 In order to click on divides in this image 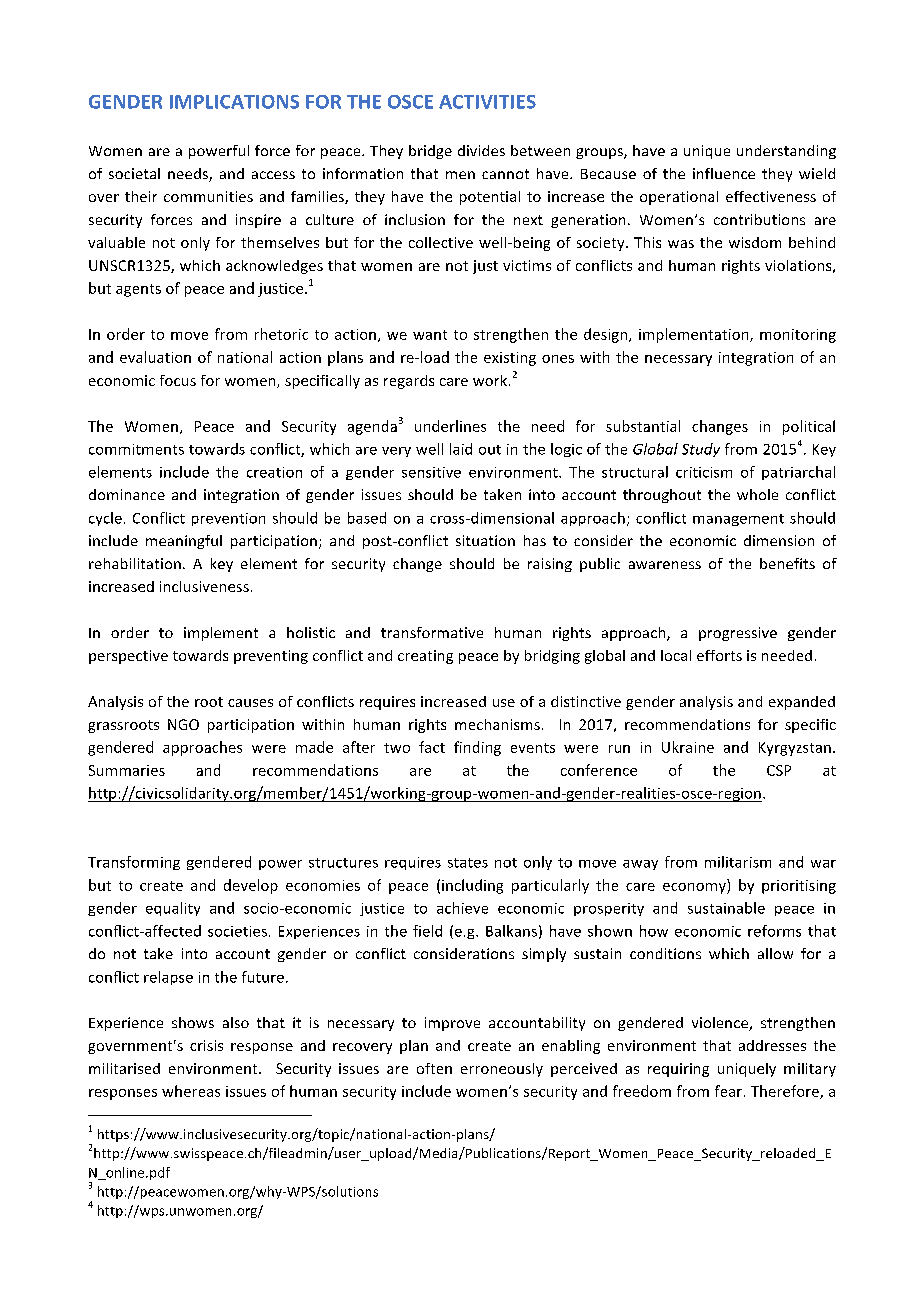, I will do `click(481, 150)`.
